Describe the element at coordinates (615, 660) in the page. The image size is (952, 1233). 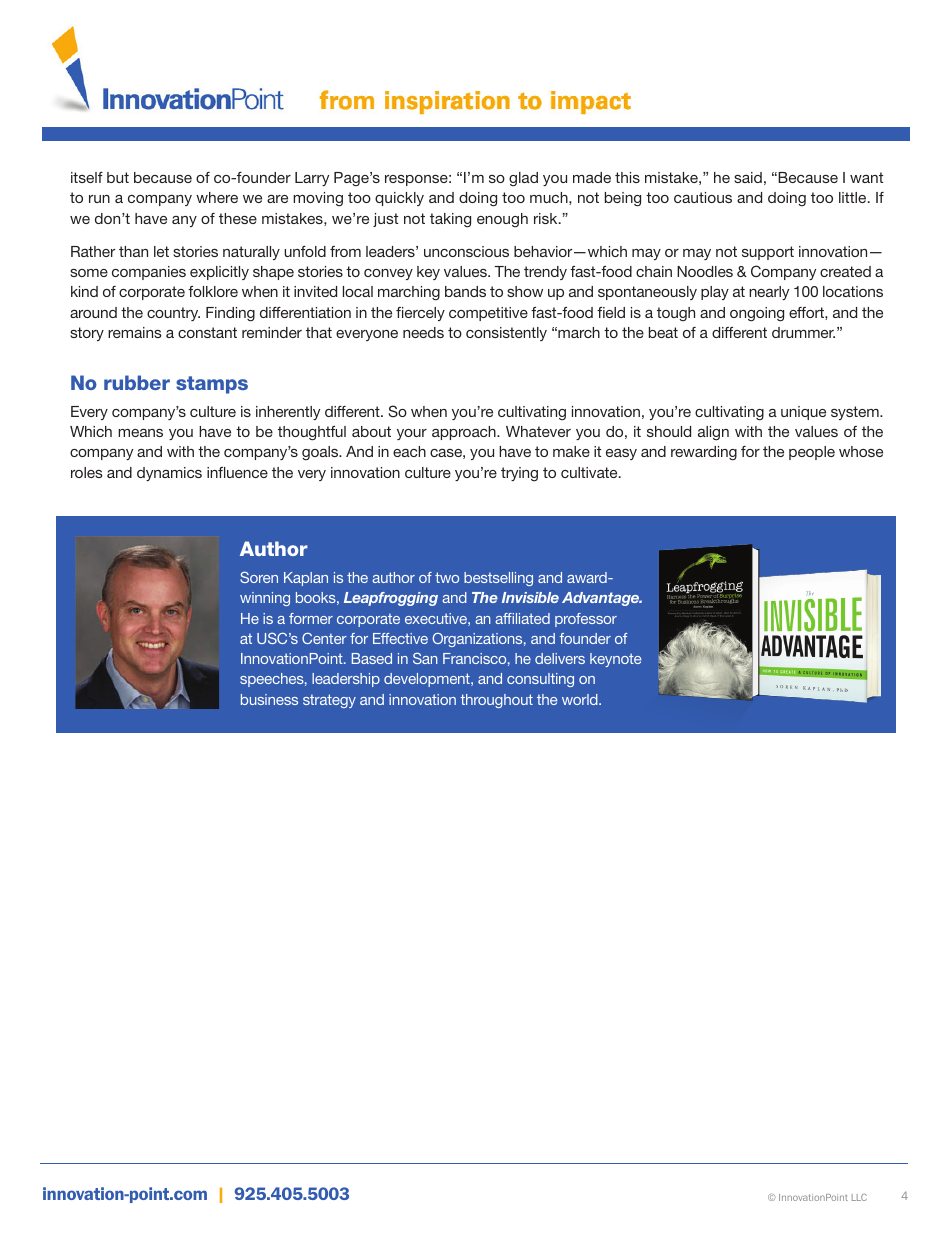
I see `keynote` at that location.
